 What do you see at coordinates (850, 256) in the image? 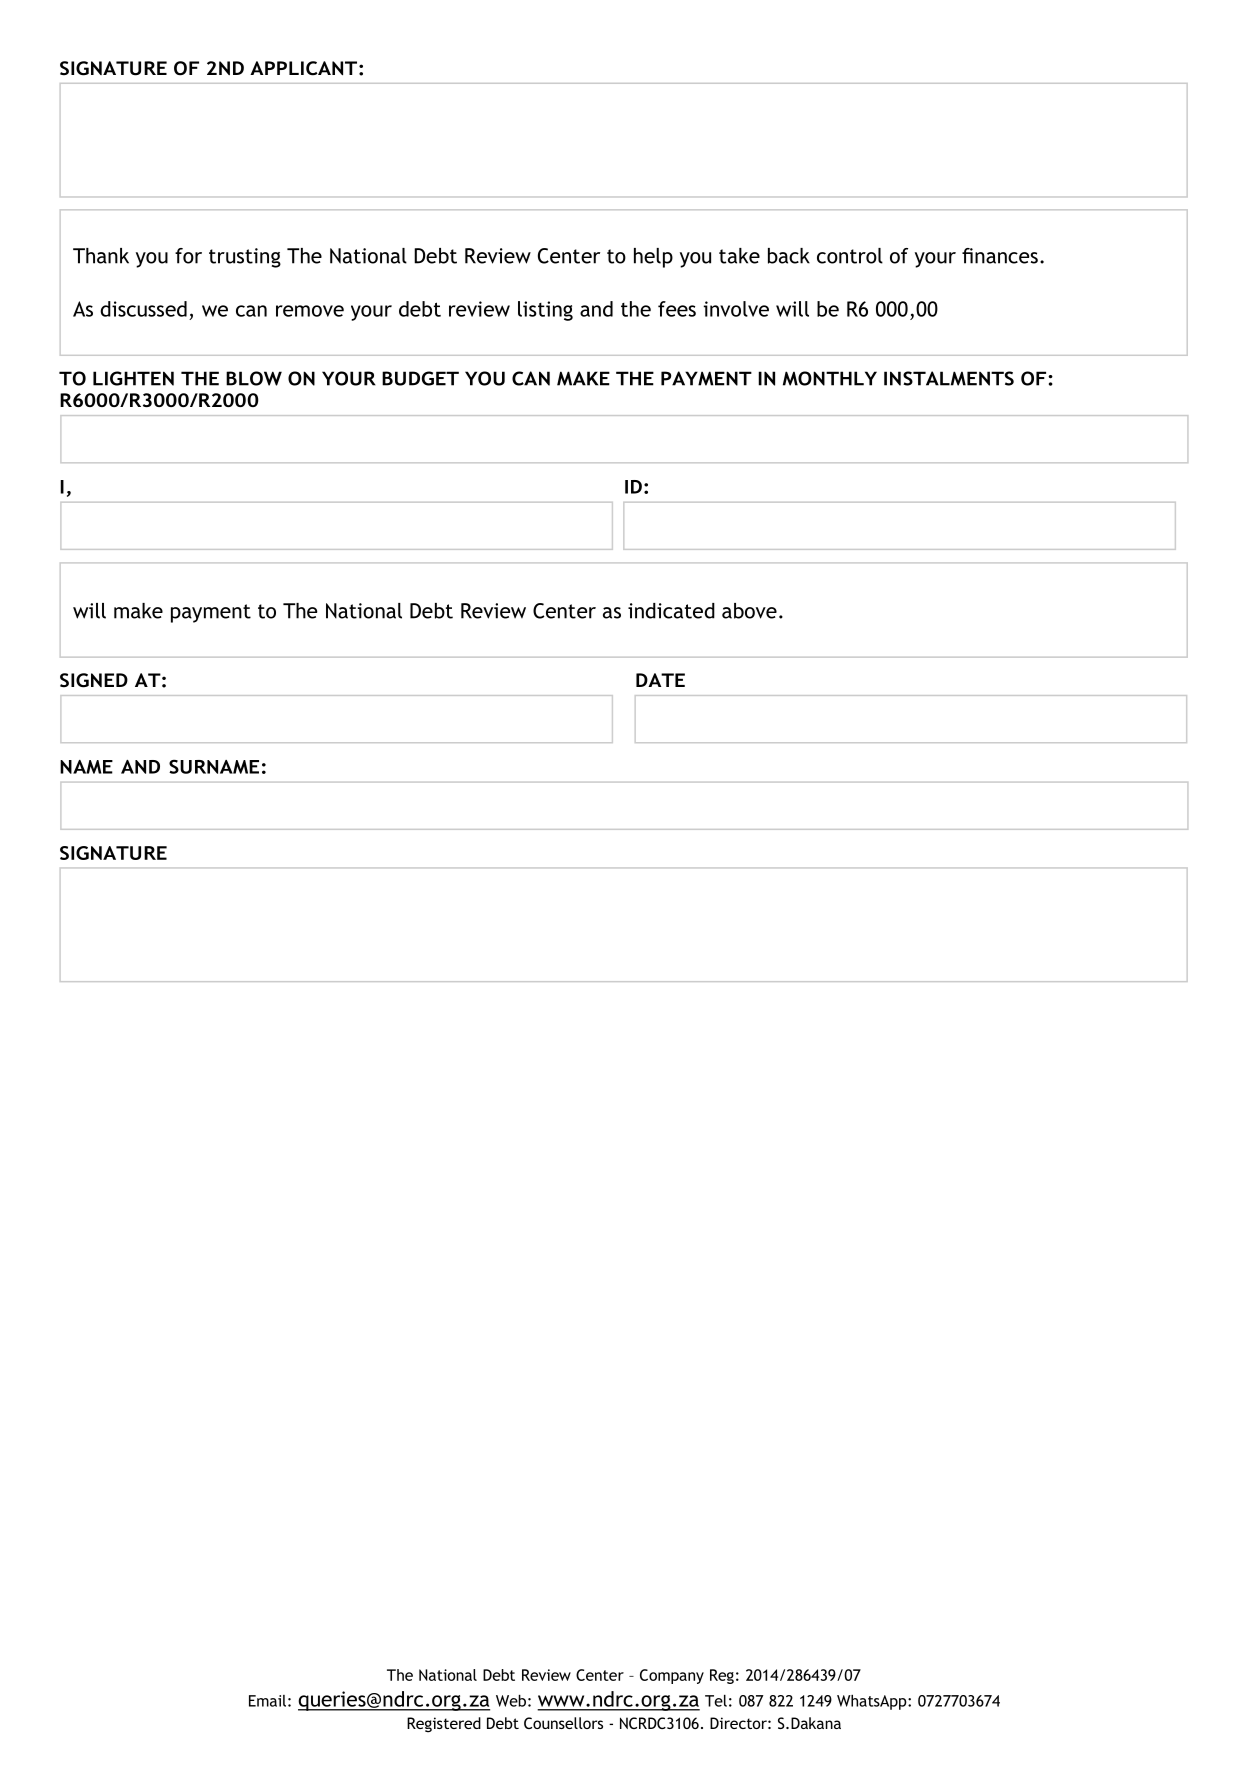
I see `control` at bounding box center [850, 256].
